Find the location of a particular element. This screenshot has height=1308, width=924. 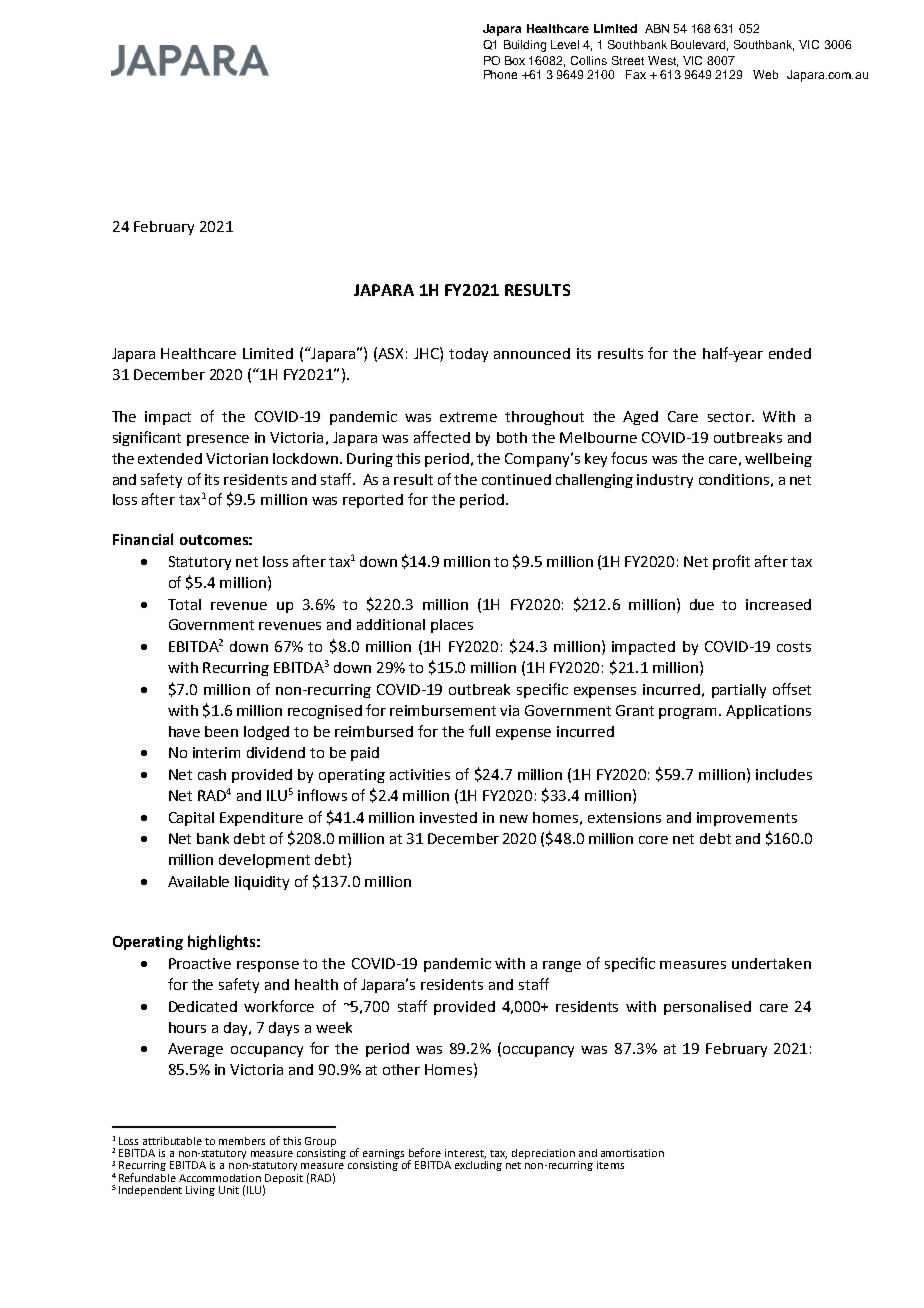

cash is located at coordinates (212, 774).
